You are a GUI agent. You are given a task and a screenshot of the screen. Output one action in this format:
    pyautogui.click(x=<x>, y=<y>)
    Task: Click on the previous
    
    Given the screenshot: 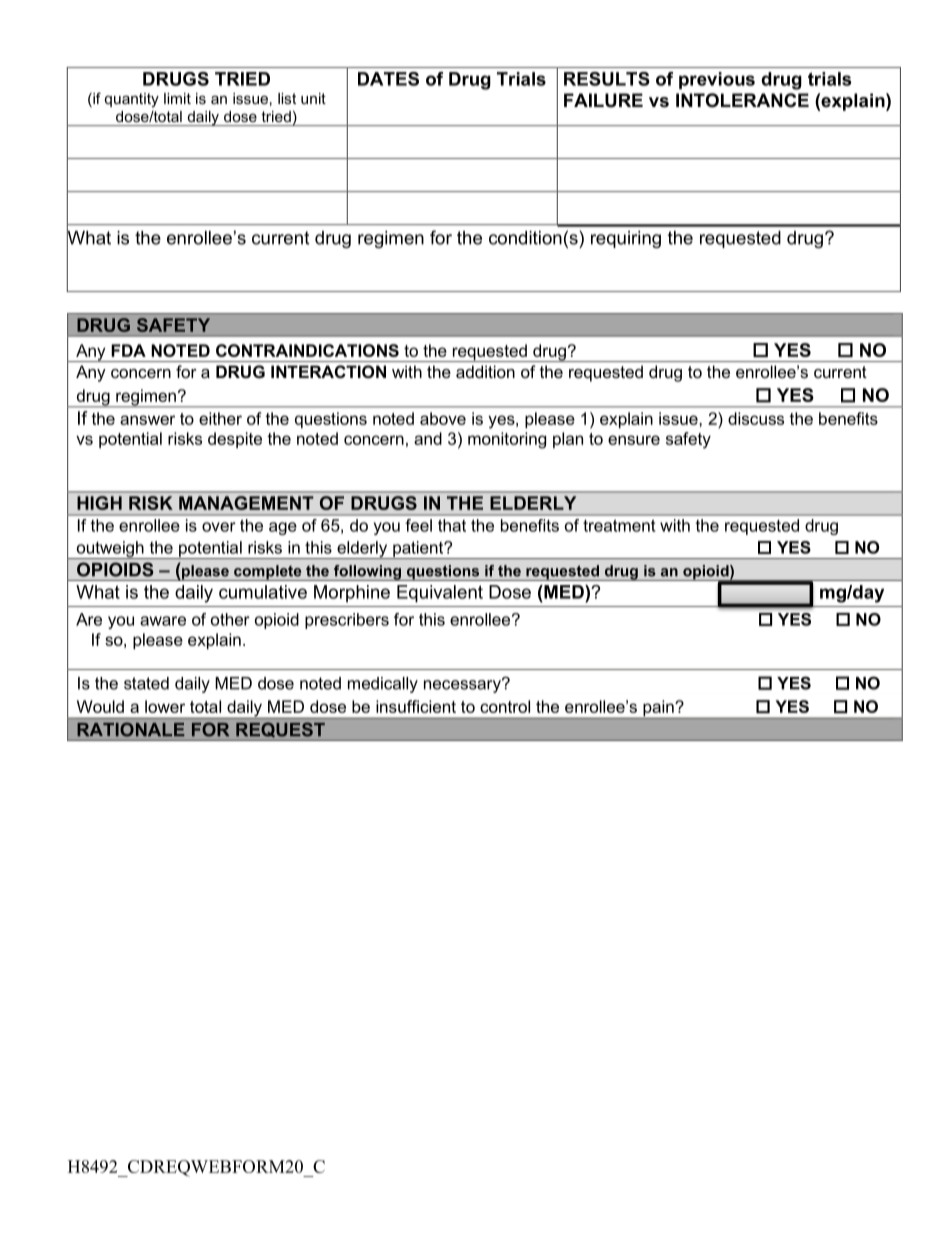 What is the action you would take?
    pyautogui.click(x=717, y=80)
